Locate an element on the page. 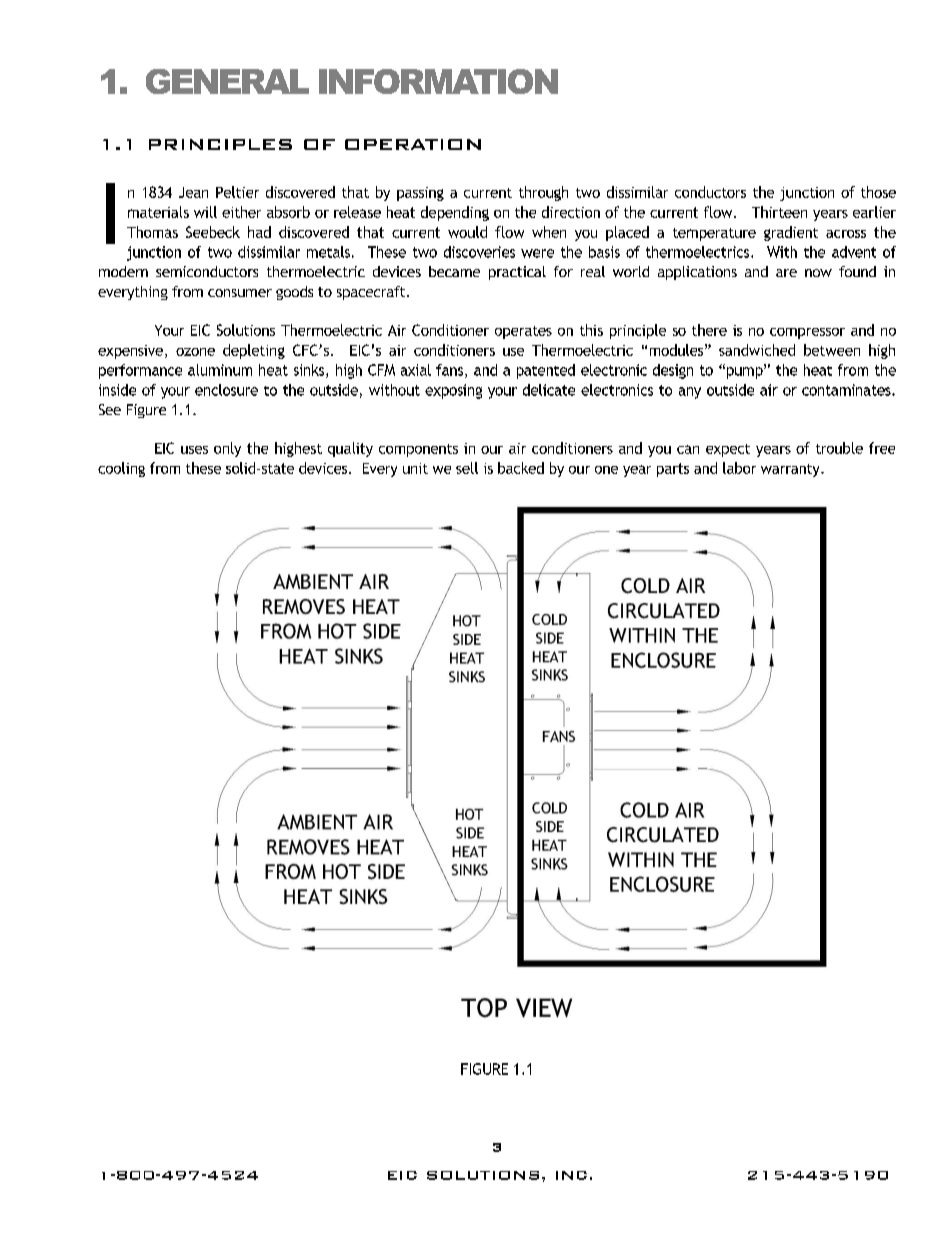 Image resolution: width=952 pixels, height=1233 pixels. those is located at coordinates (878, 192).
